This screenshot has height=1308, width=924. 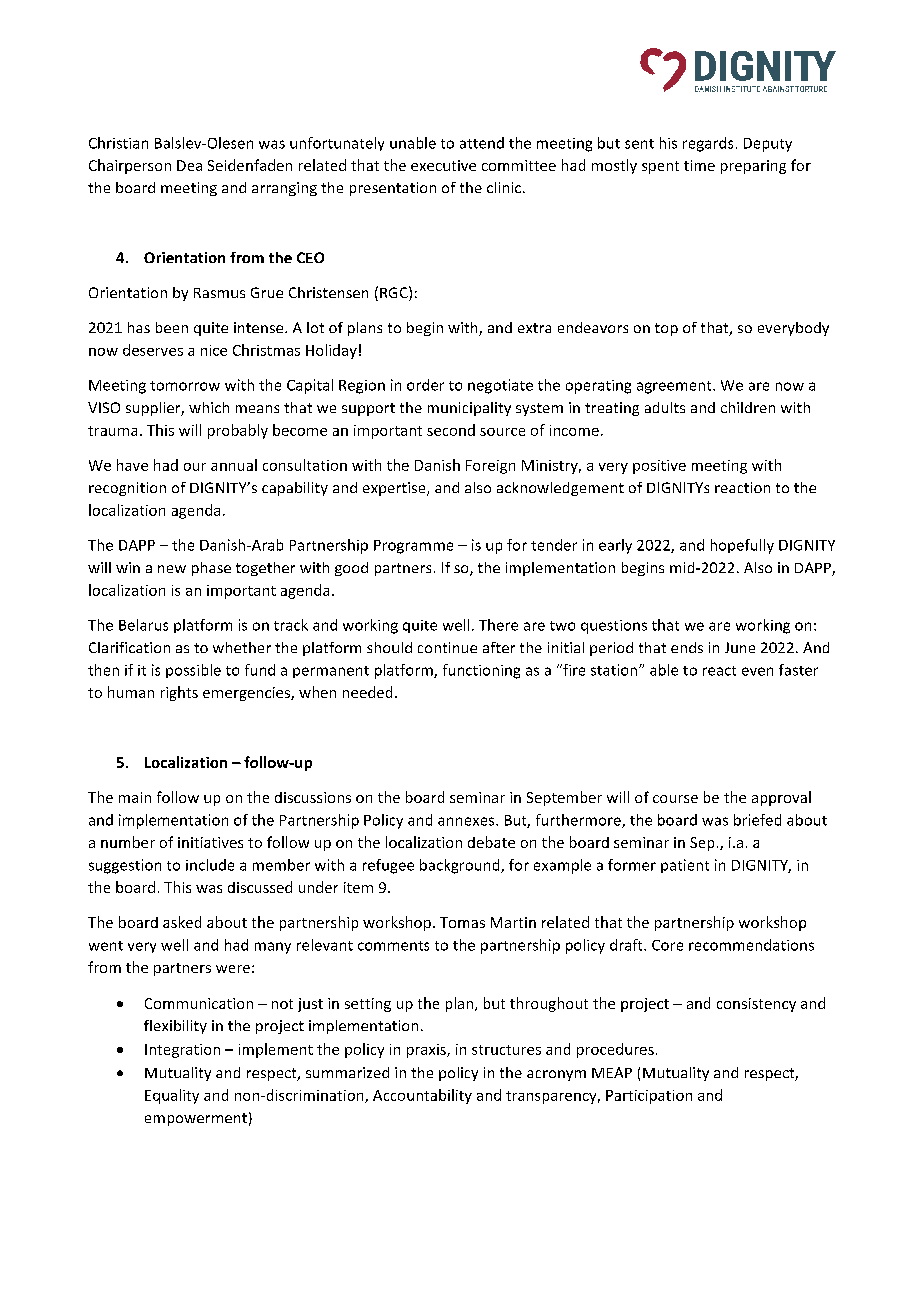 I want to click on time, so click(x=699, y=165).
